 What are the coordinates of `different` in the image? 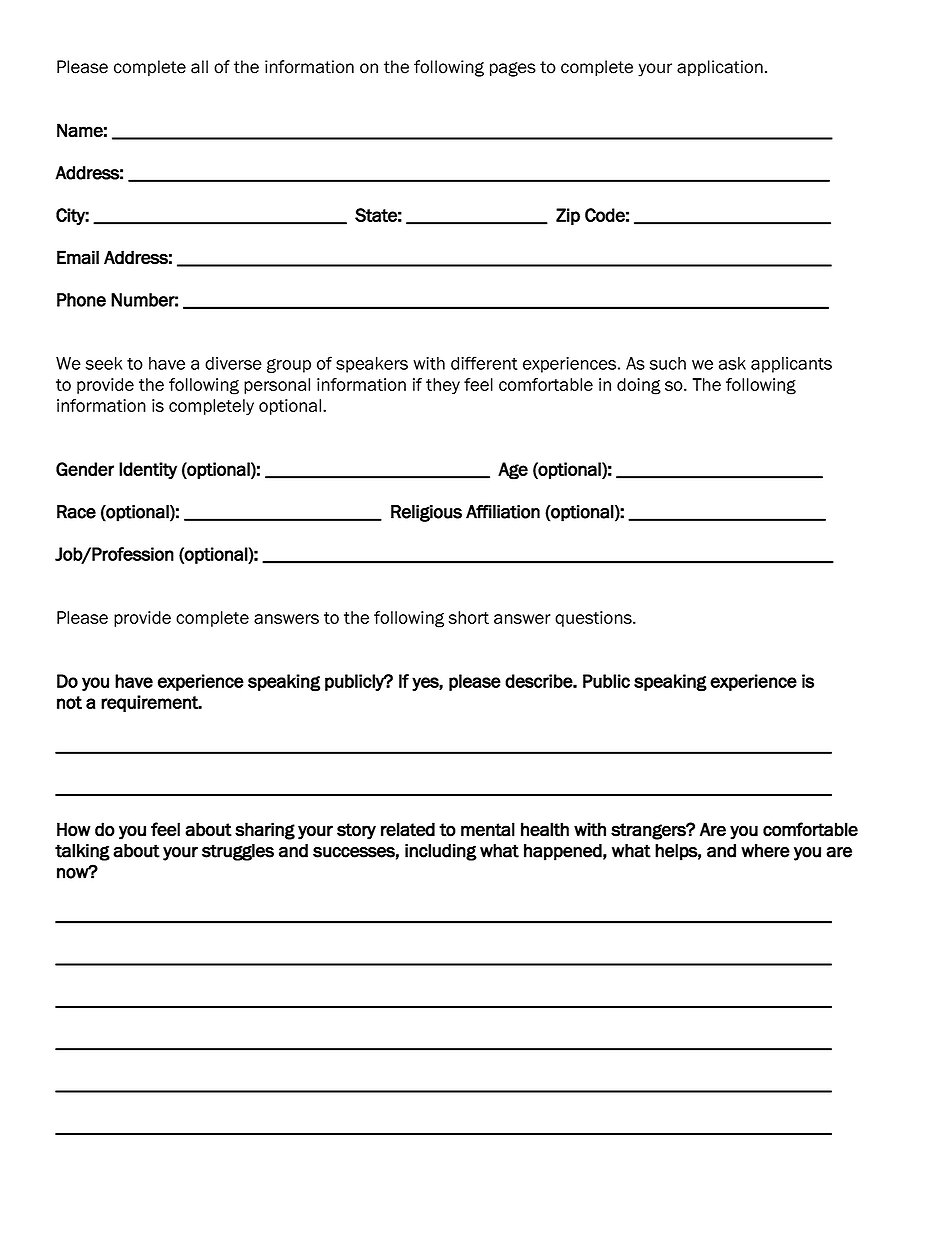 It's located at (484, 363).
